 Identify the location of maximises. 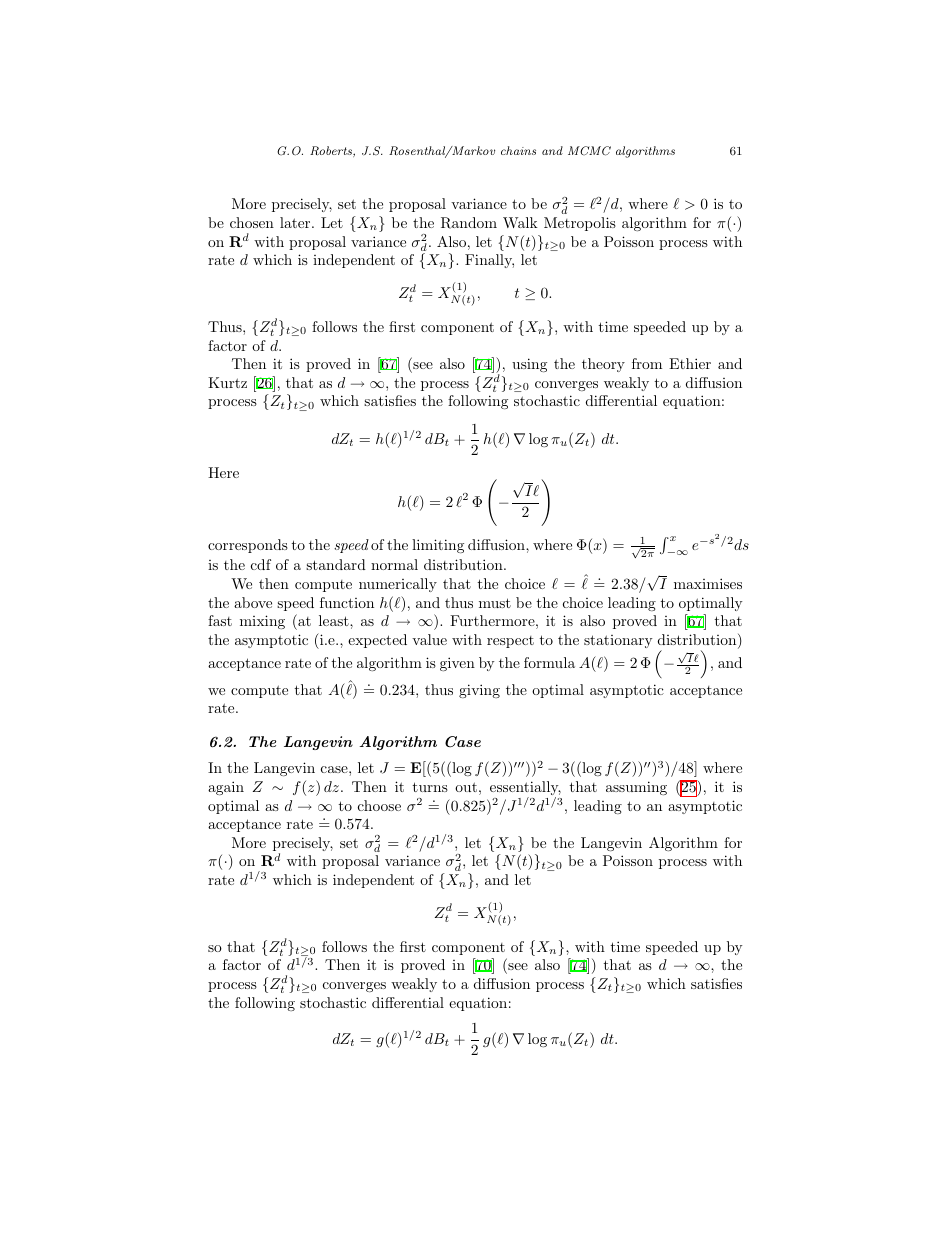
(708, 583).
